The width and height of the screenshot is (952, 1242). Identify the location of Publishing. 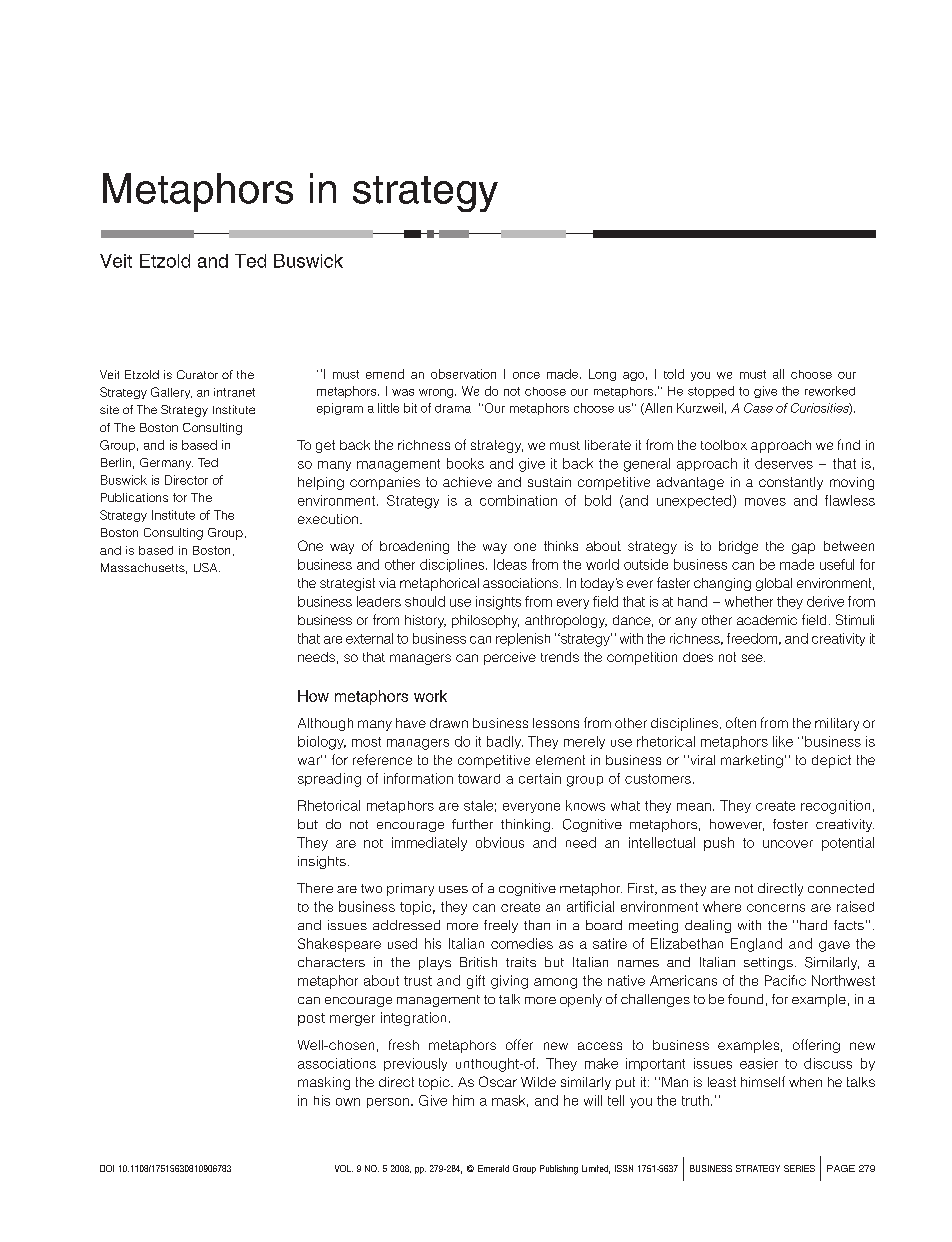
(559, 1170).
